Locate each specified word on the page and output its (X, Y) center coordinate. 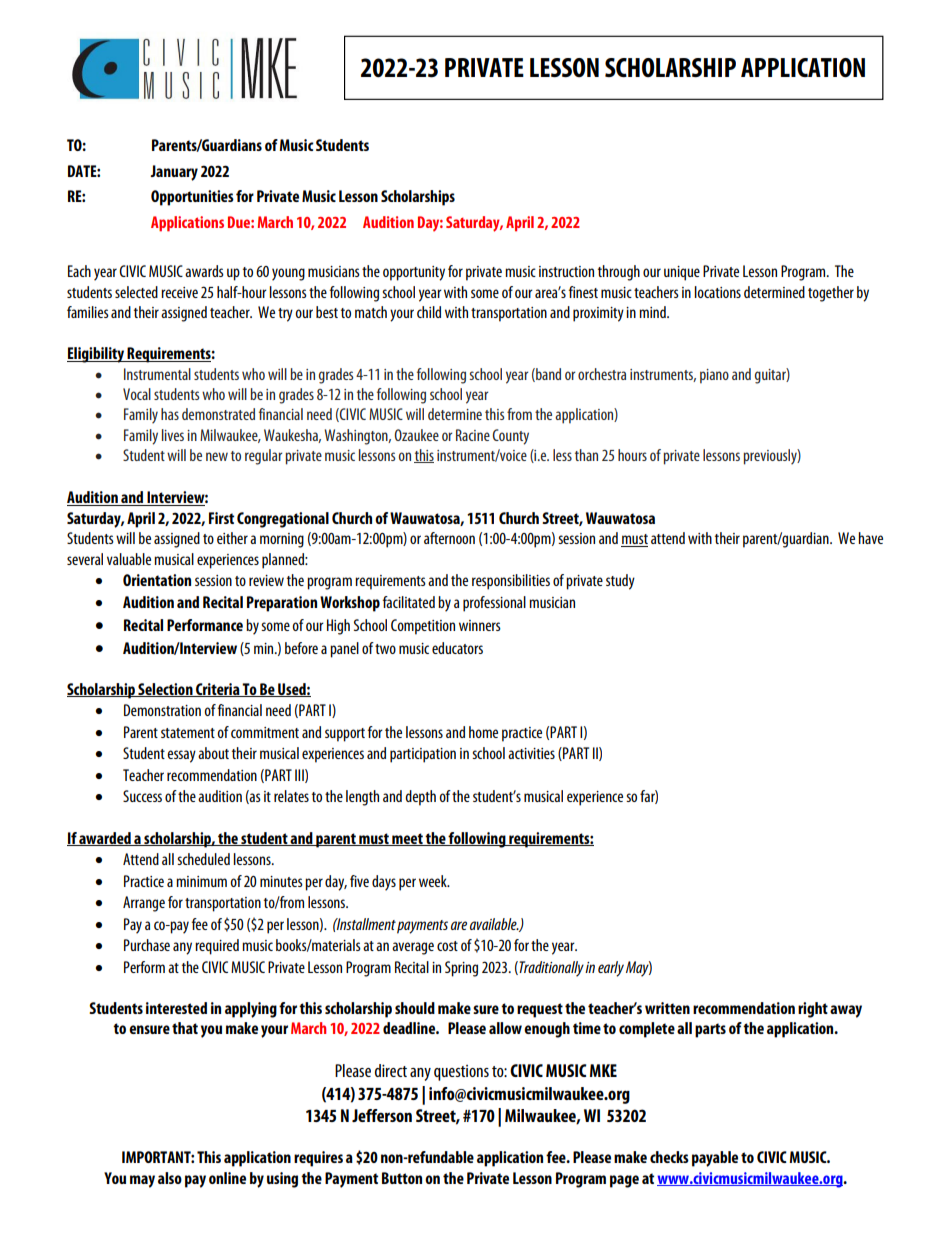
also (170, 1178)
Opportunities (192, 198)
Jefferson (382, 1115)
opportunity (414, 273)
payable (715, 1159)
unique (682, 273)
